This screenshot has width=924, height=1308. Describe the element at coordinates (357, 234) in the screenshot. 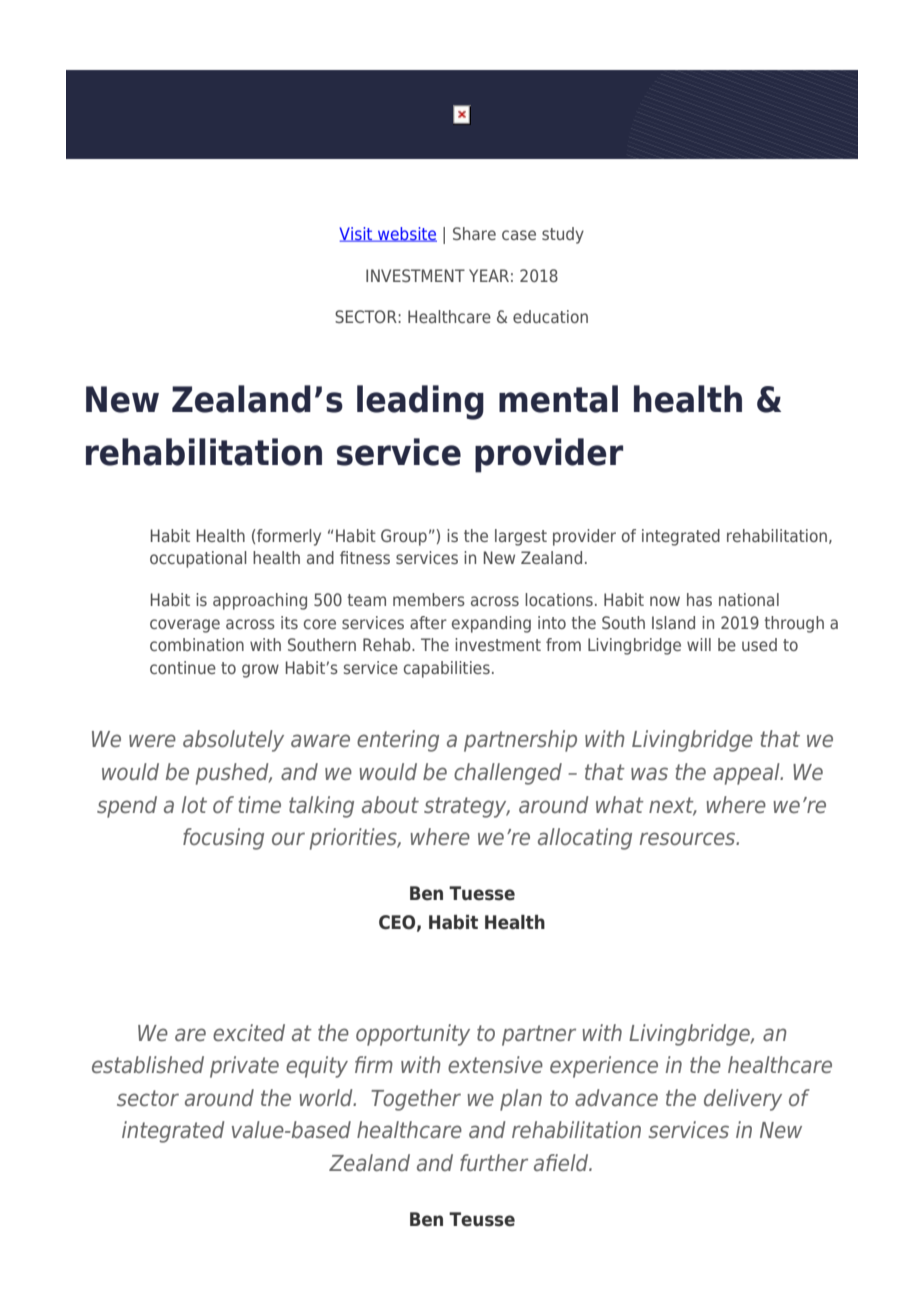

I see `Visit` at that location.
